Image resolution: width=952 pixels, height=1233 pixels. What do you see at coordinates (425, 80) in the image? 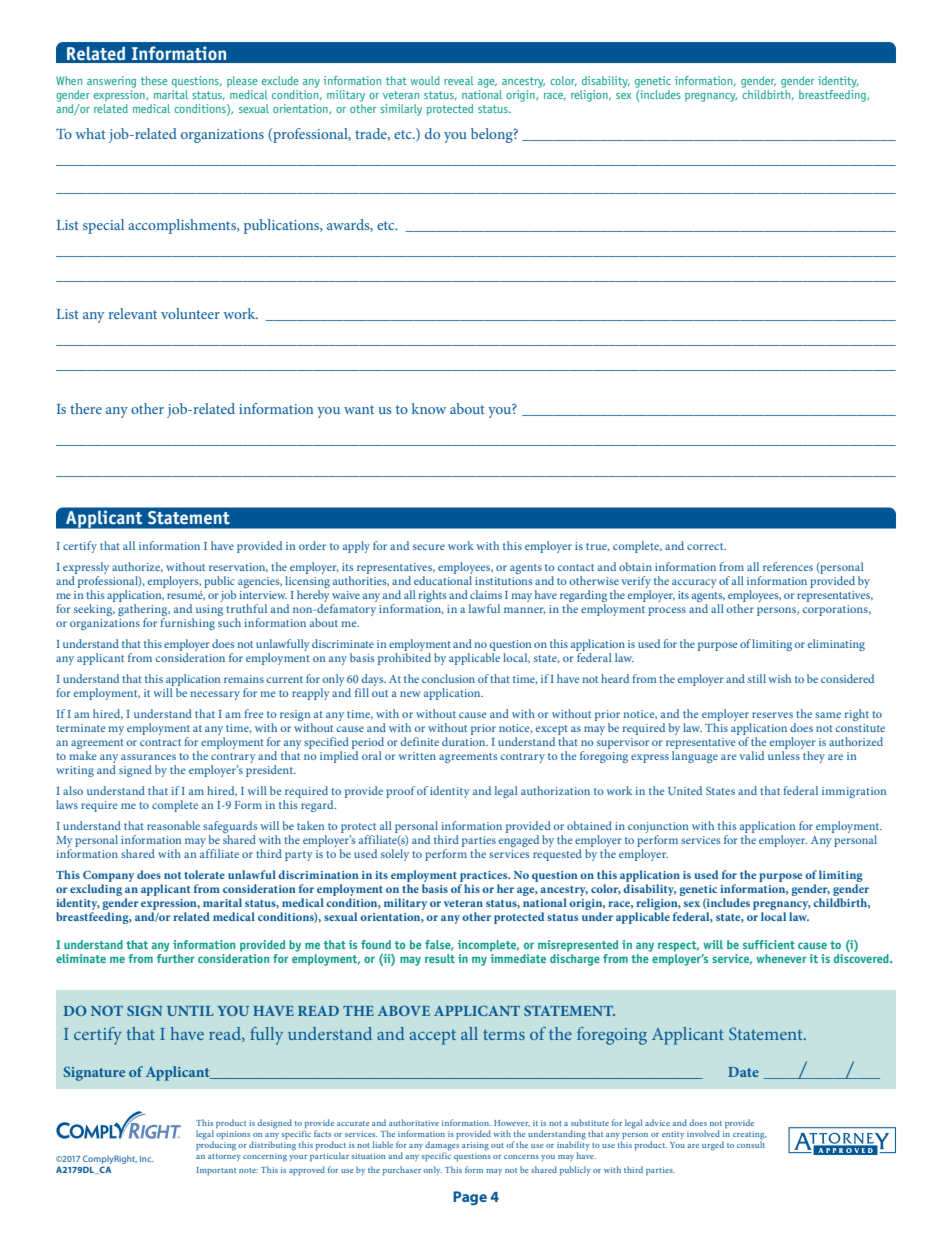
I see `would` at bounding box center [425, 80].
